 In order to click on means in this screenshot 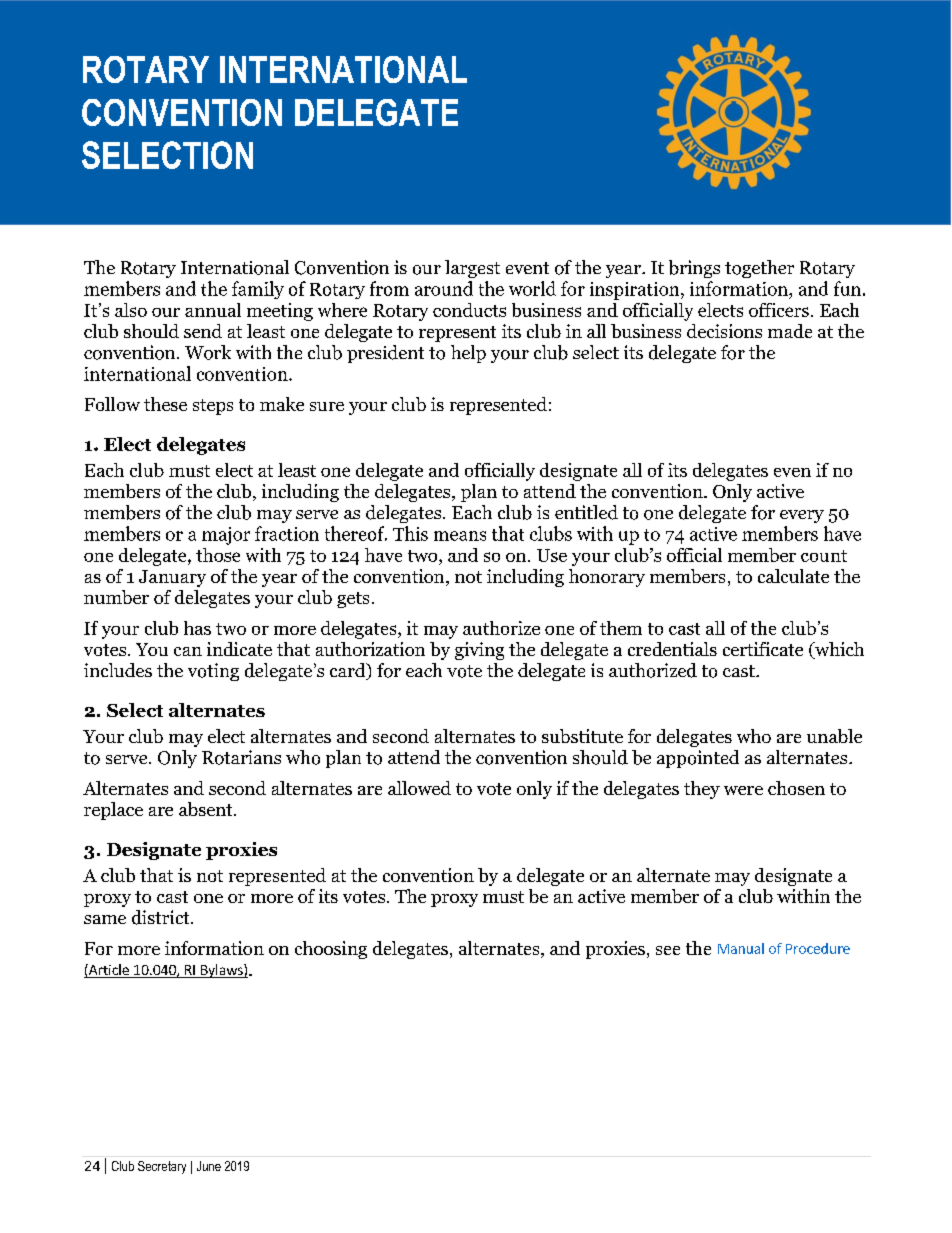, I will do `click(460, 536)`.
